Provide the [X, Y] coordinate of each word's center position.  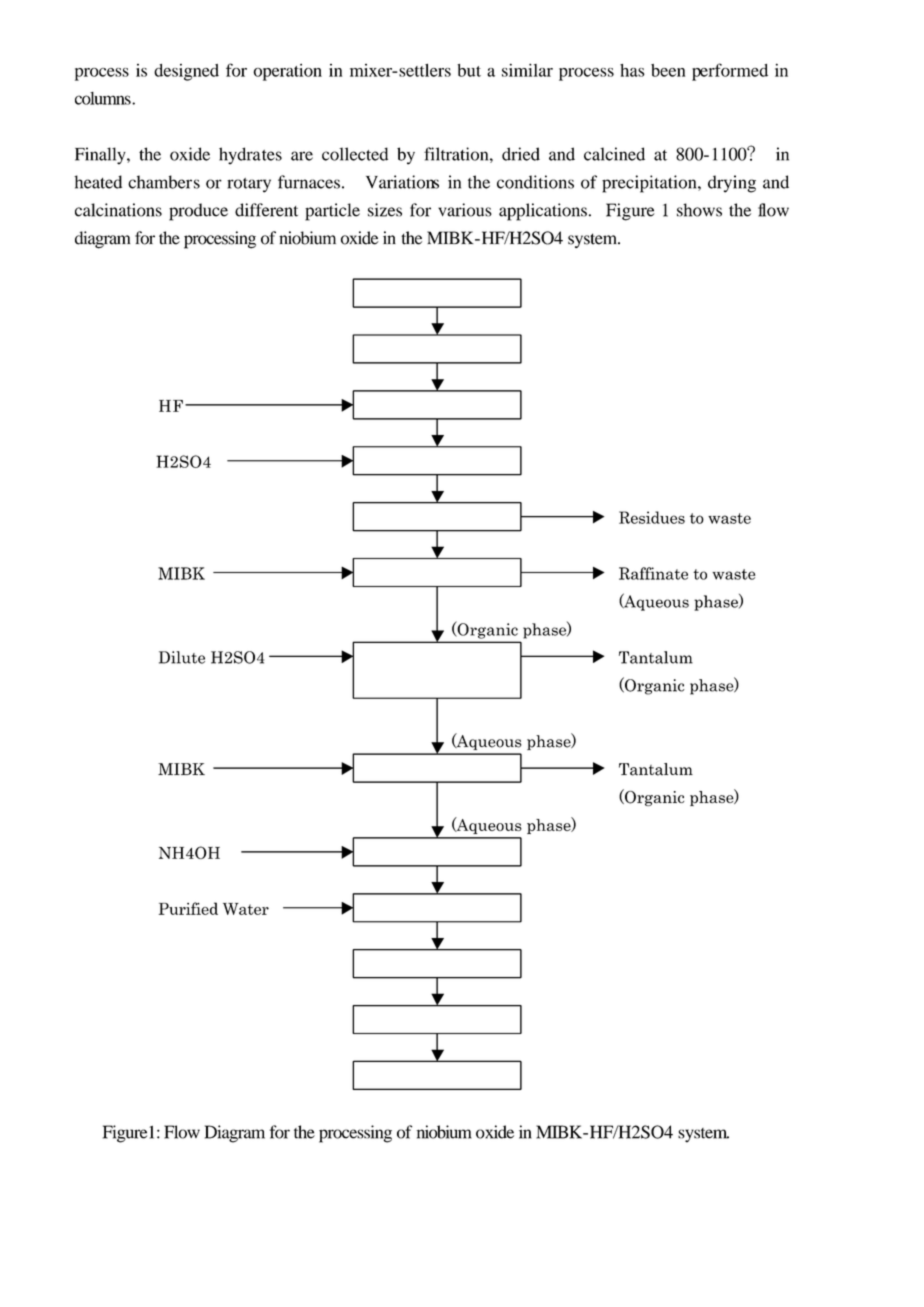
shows [699, 210]
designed [186, 72]
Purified [188, 908]
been [668, 70]
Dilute [182, 657]
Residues [652, 517]
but [469, 70]
